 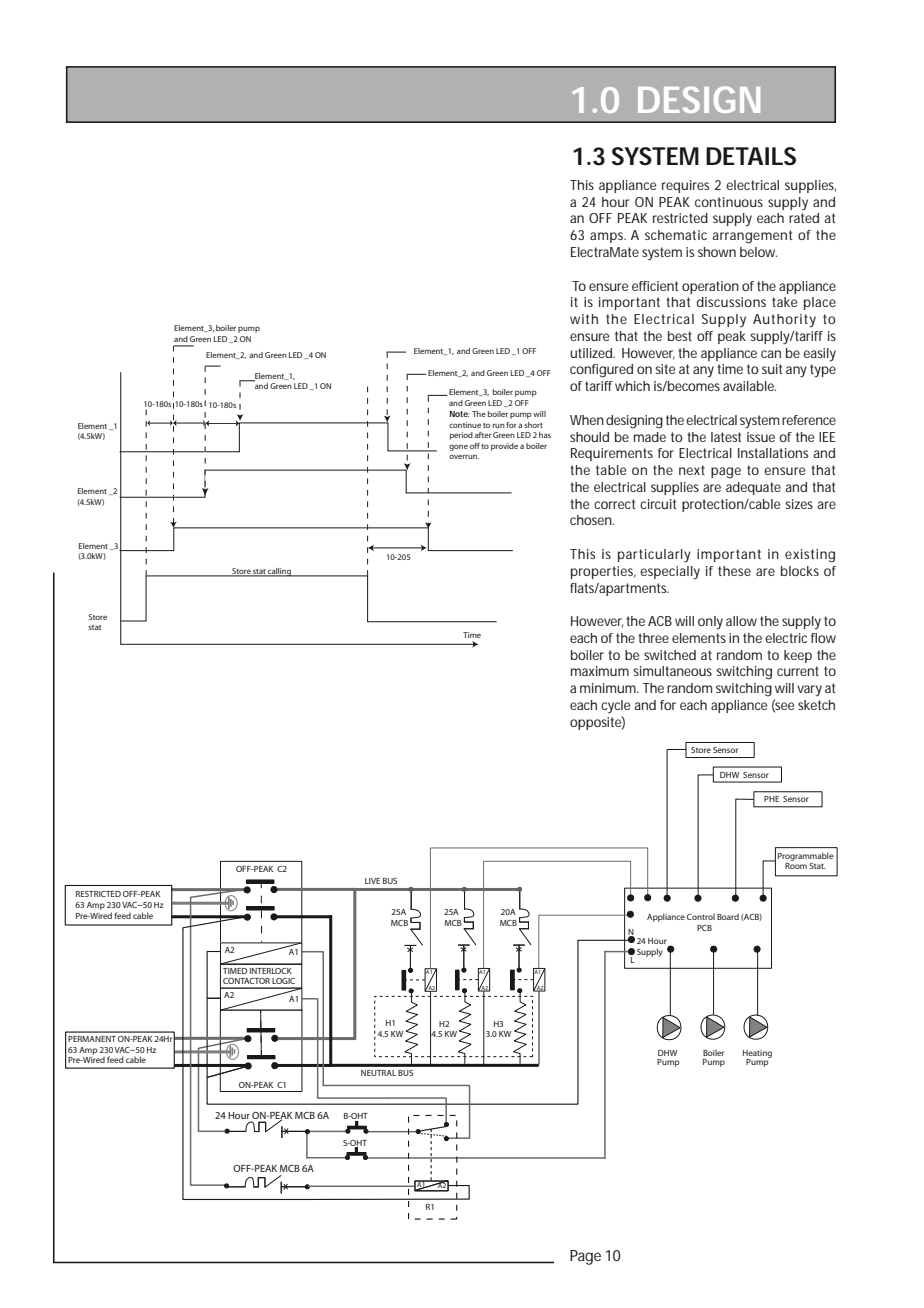 What do you see at coordinates (378, 1073) in the page?
I see `NEUTRAL` at bounding box center [378, 1073].
